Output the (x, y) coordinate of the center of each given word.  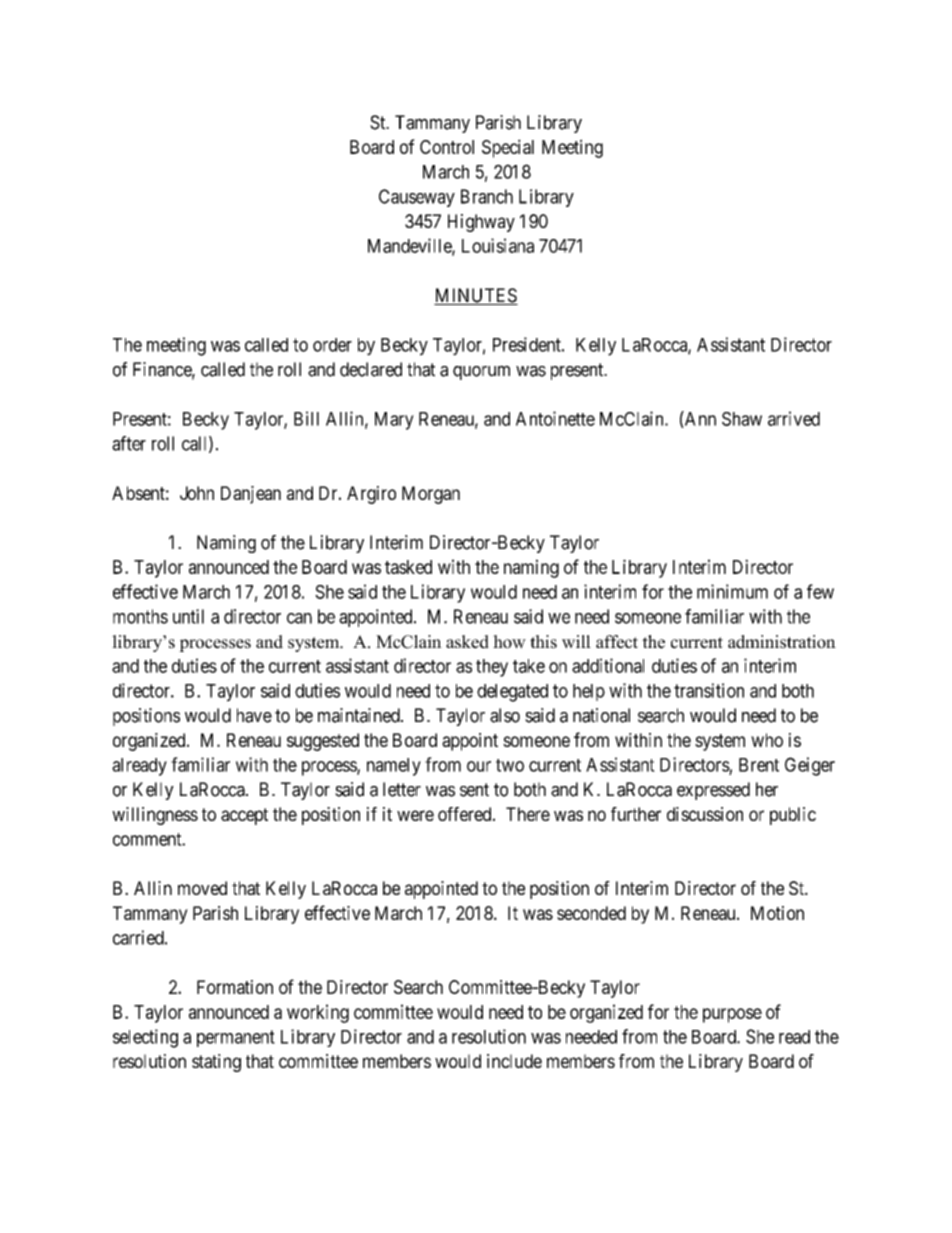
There (528, 814)
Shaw (742, 419)
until (188, 616)
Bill (306, 418)
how (509, 642)
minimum (732, 591)
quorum (481, 372)
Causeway (417, 198)
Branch (487, 196)
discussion (705, 814)
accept (244, 816)
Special (508, 148)
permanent (236, 1038)
